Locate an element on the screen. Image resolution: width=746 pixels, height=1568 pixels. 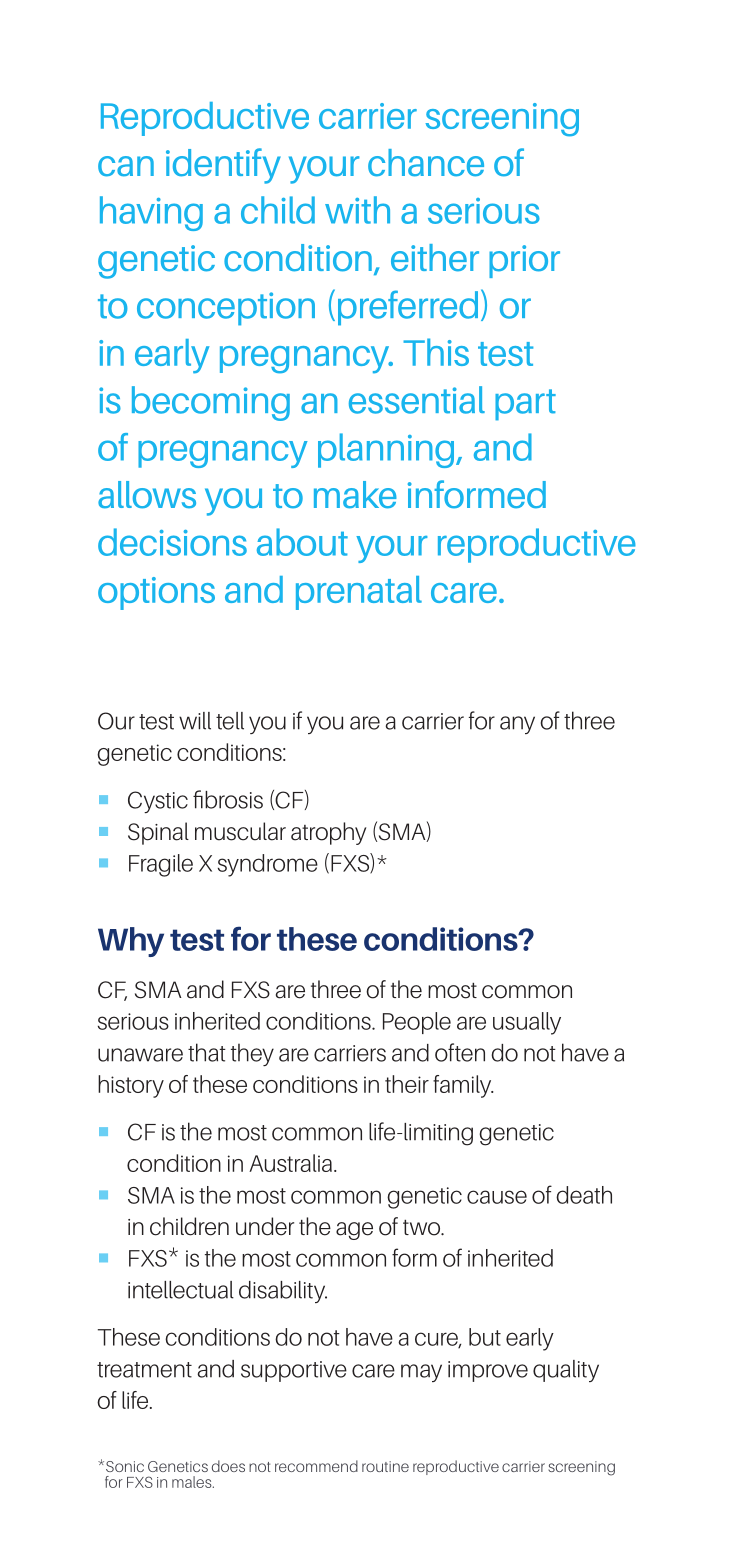
atrophy is located at coordinates (328, 833).
